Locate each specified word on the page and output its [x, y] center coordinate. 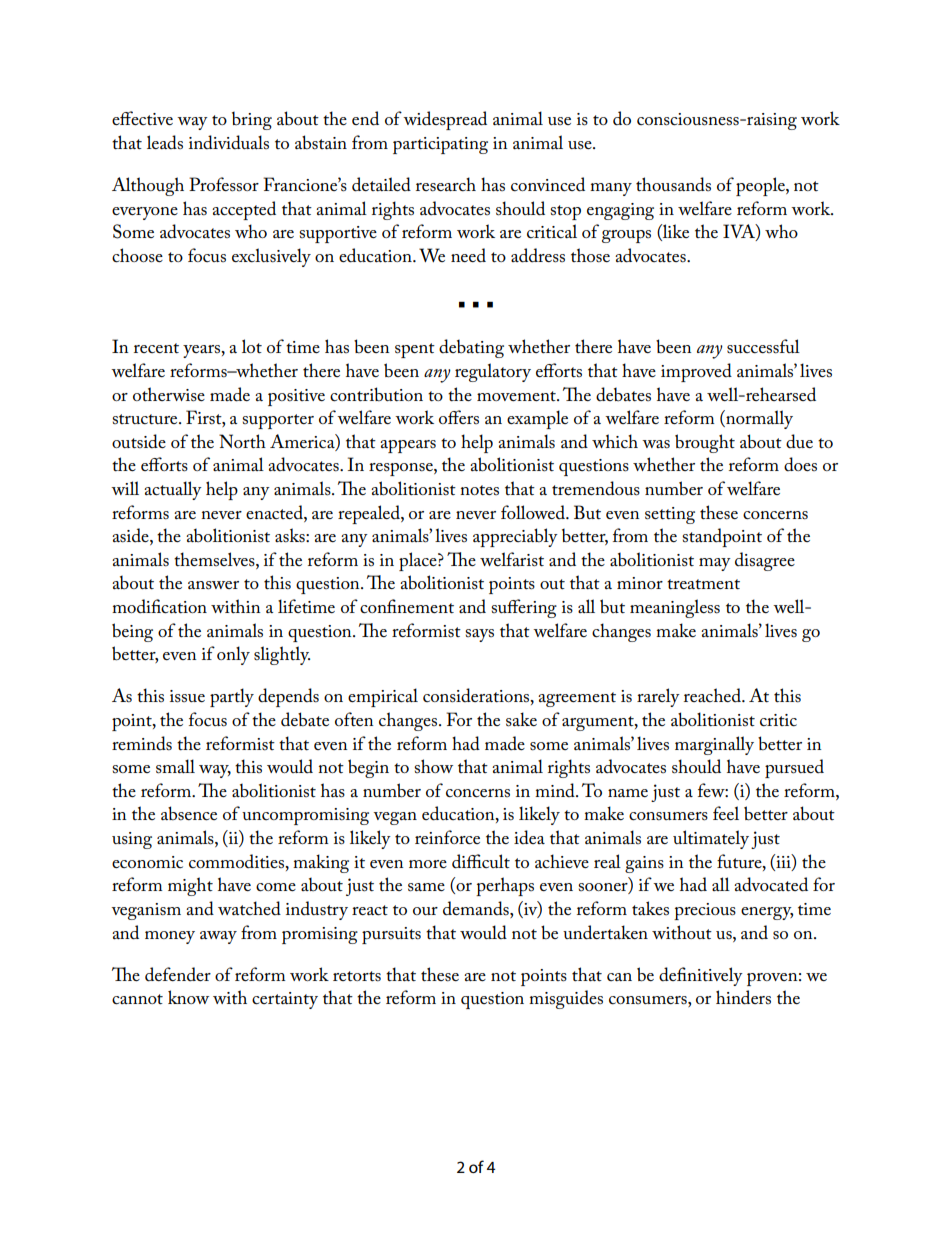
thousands [673, 184]
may [715, 564]
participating [440, 145]
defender [178, 974]
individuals [229, 142]
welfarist [512, 559]
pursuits [391, 935]
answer [213, 585]
